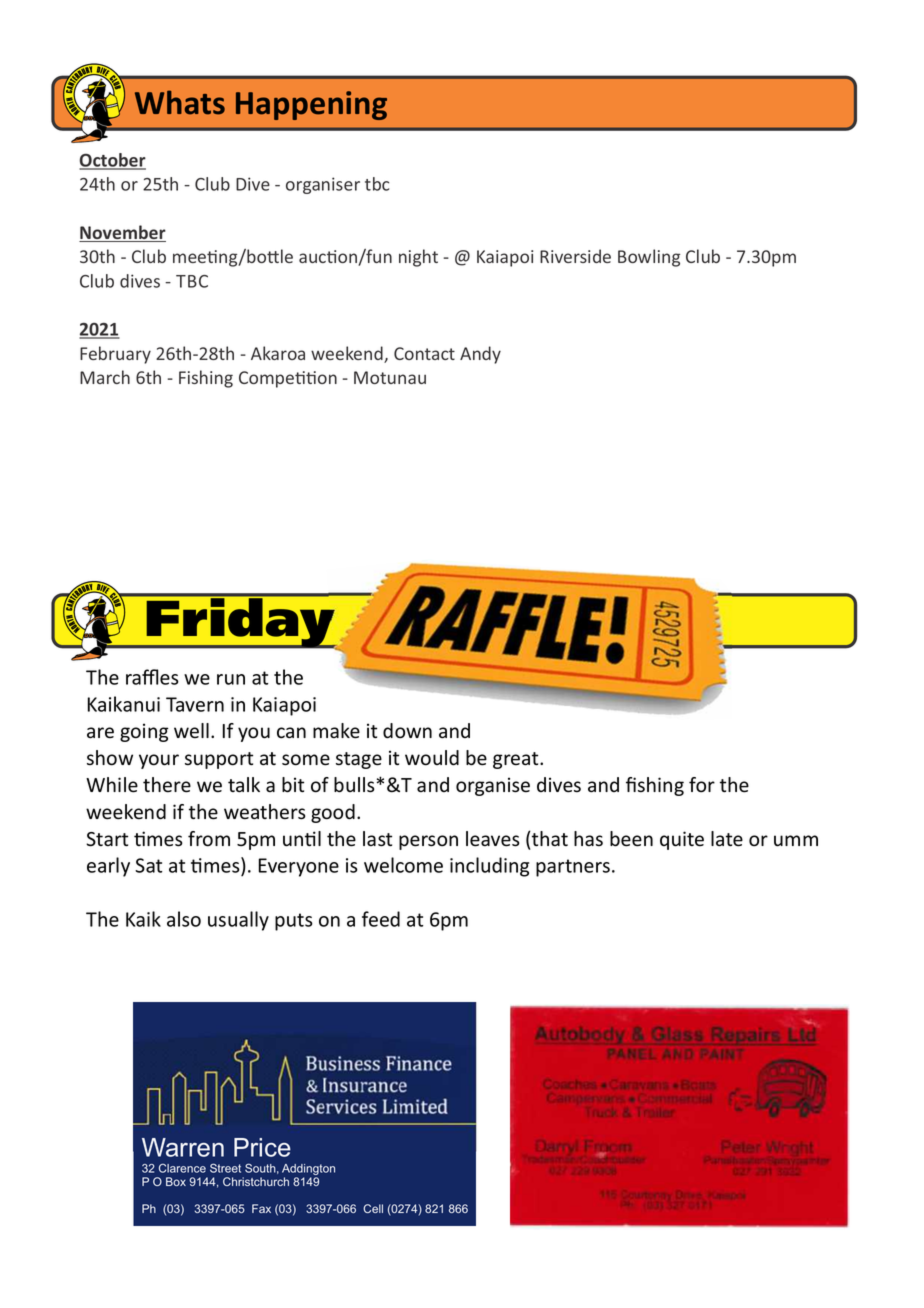 This image has height=1308, width=924. What do you see at coordinates (575, 256) in the image?
I see `Riverside` at bounding box center [575, 256].
